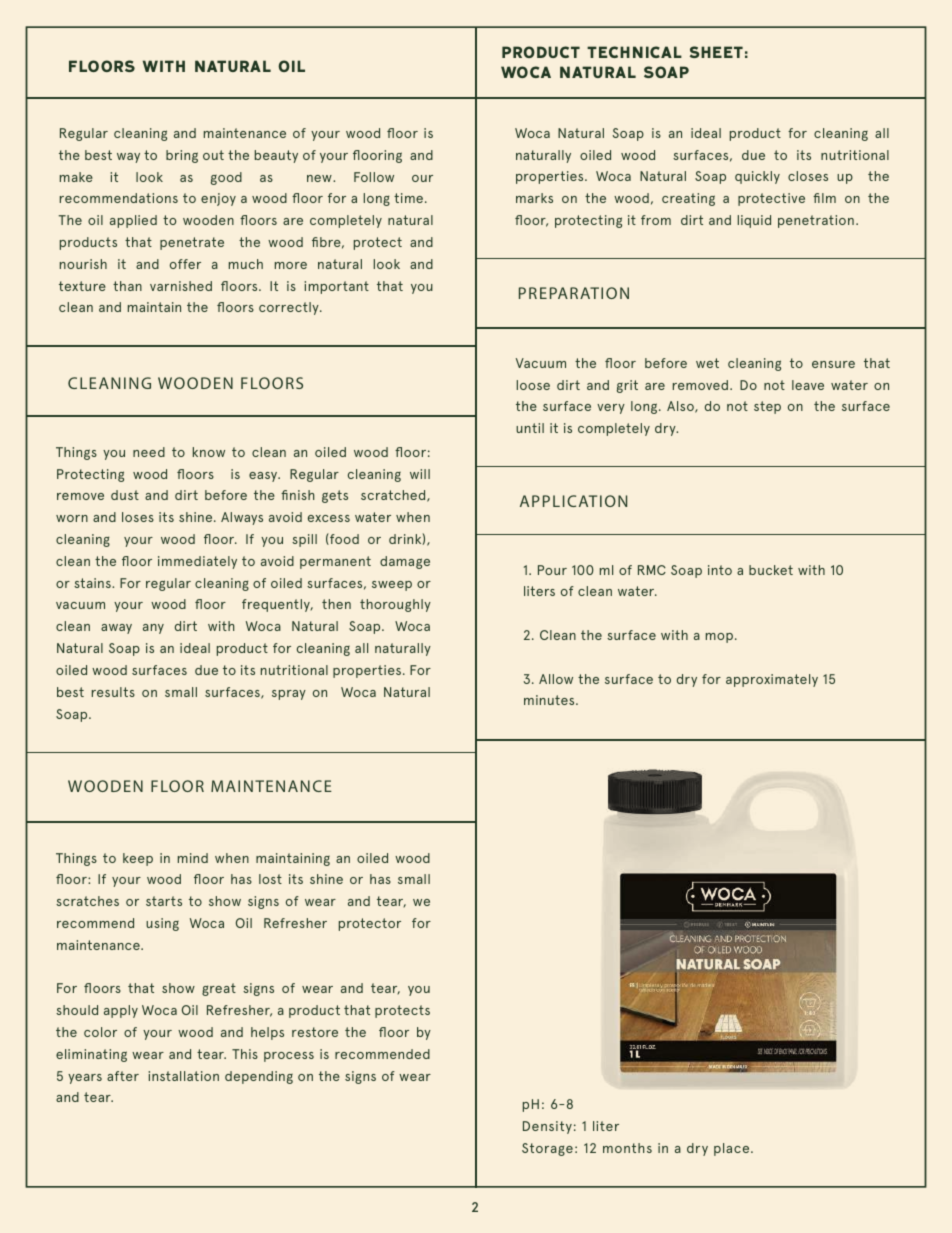  What do you see at coordinates (395, 605) in the screenshot?
I see `thoroughly` at bounding box center [395, 605].
